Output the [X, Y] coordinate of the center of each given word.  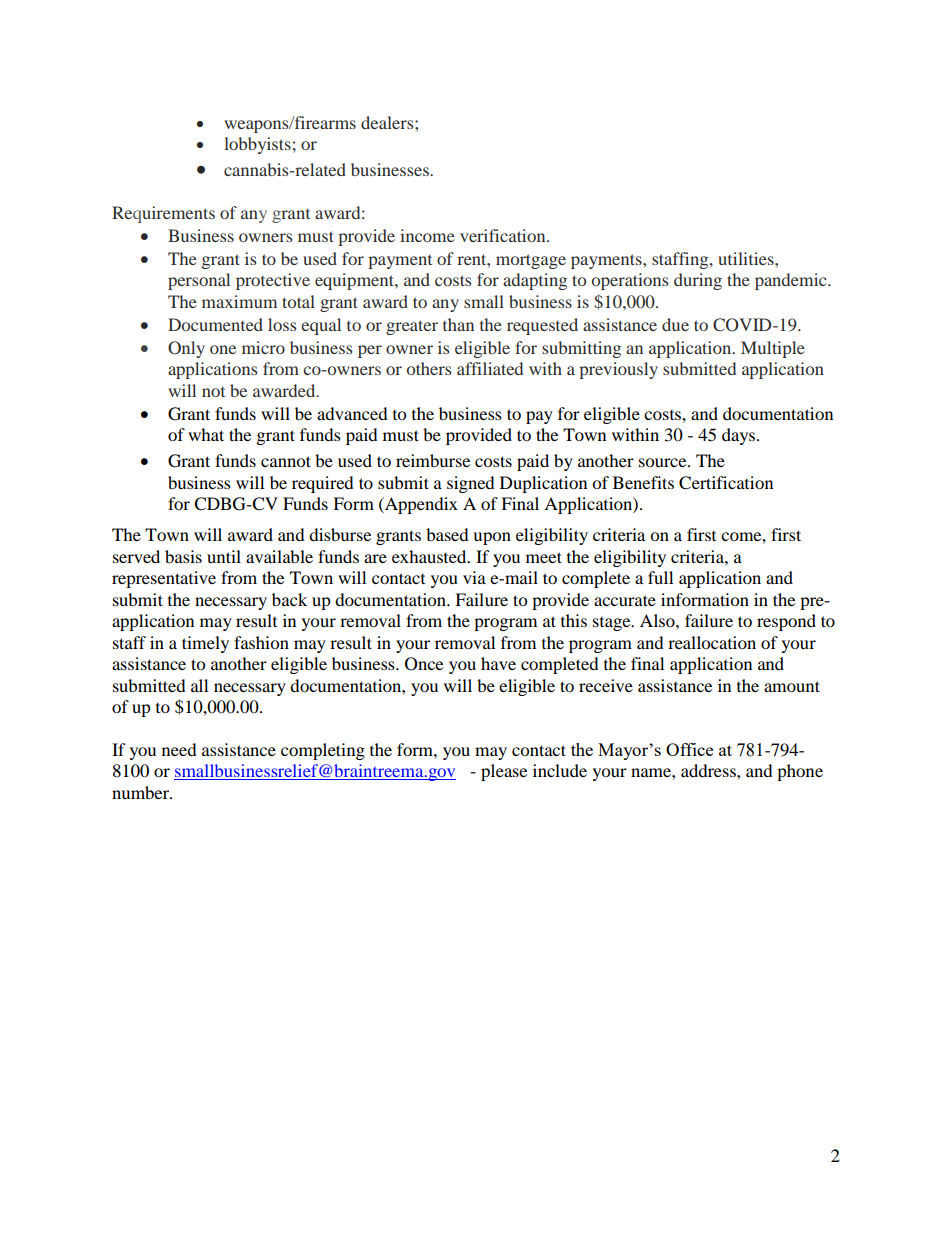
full [660, 577]
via [474, 577]
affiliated [490, 368]
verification [504, 235]
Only [186, 349]
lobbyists [257, 145]
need [179, 749]
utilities [747, 258]
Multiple [773, 349]
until [224, 556]
